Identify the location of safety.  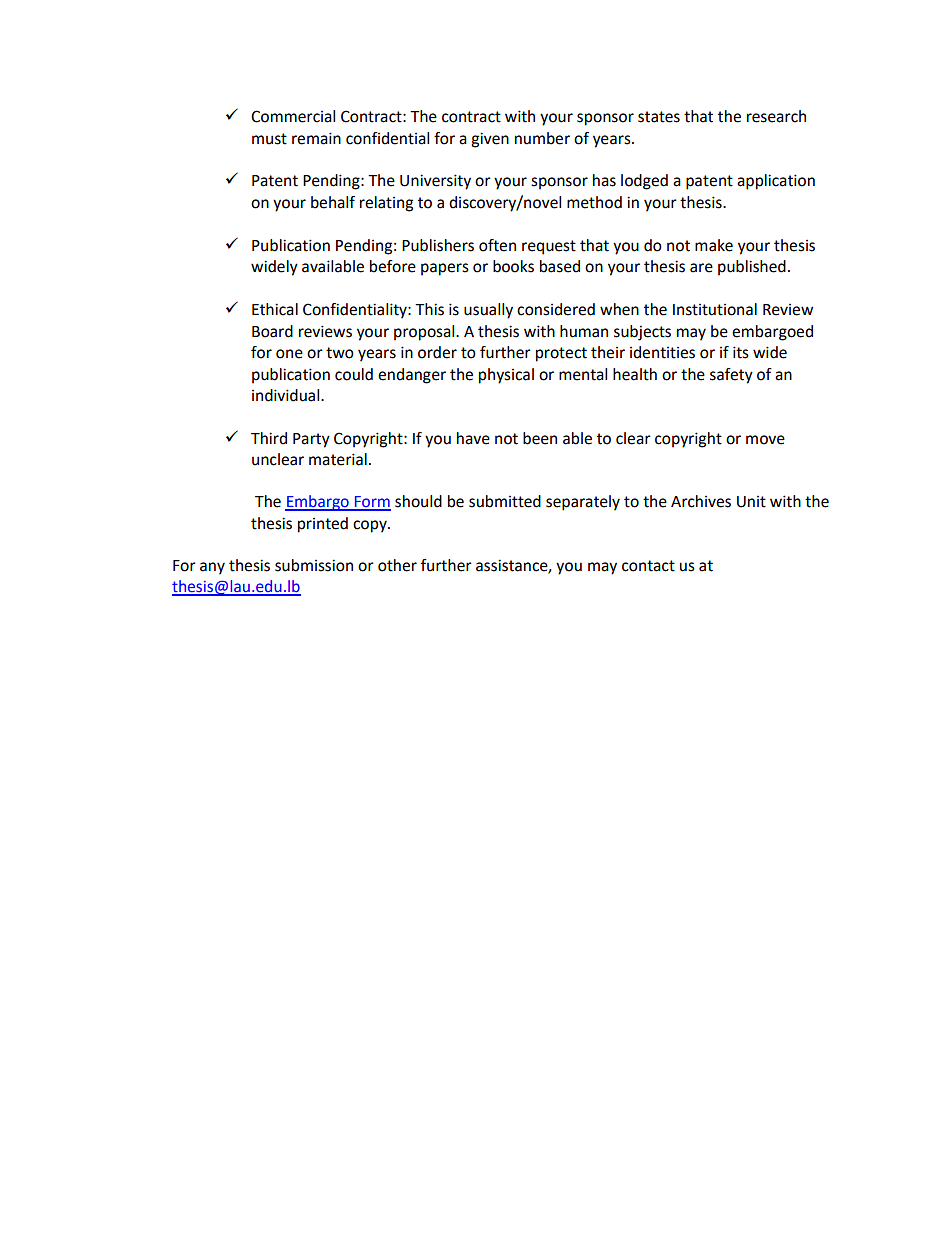
(731, 376).
